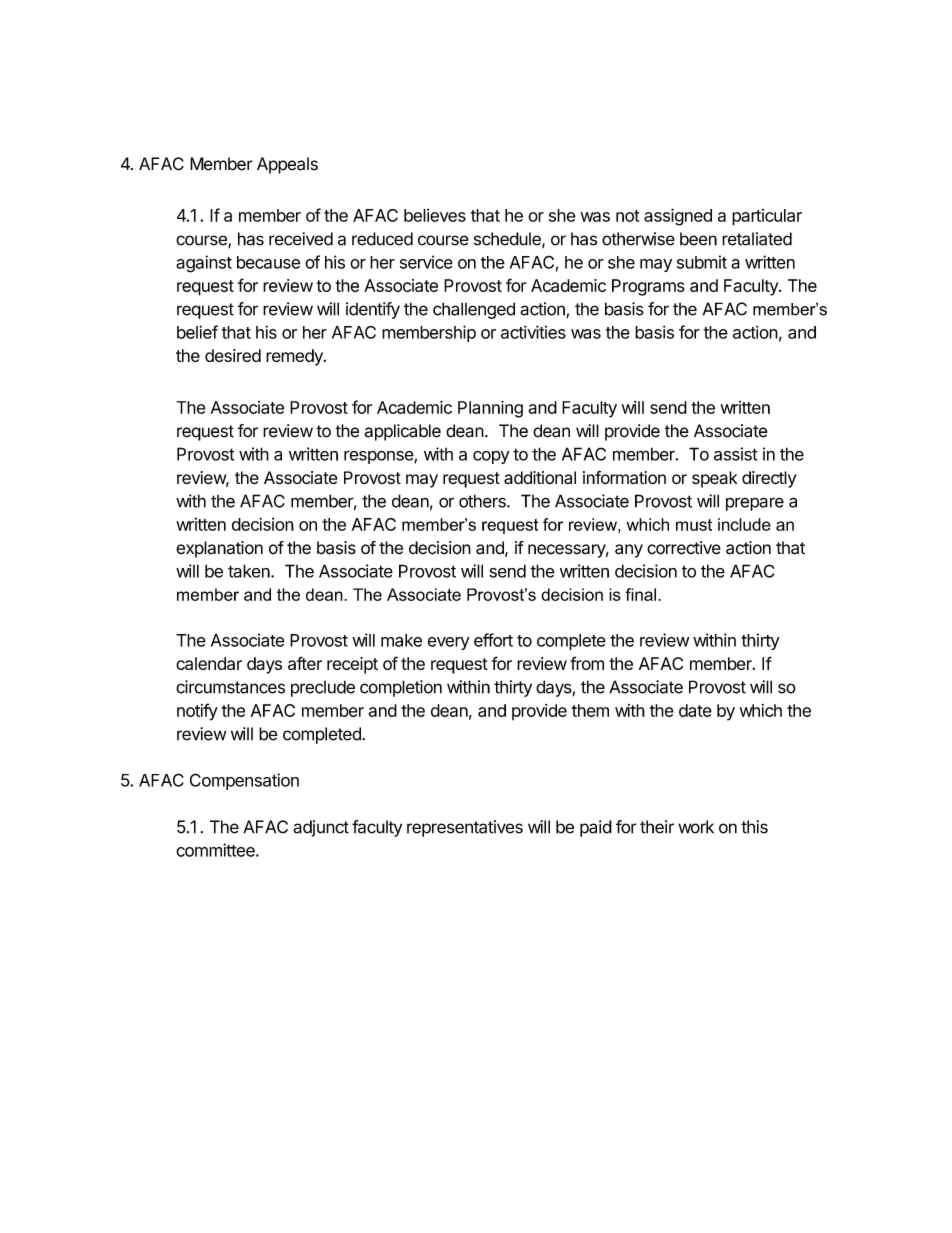 This image has width=952, height=1233. Describe the element at coordinates (483, 501) in the image. I see `others` at that location.
